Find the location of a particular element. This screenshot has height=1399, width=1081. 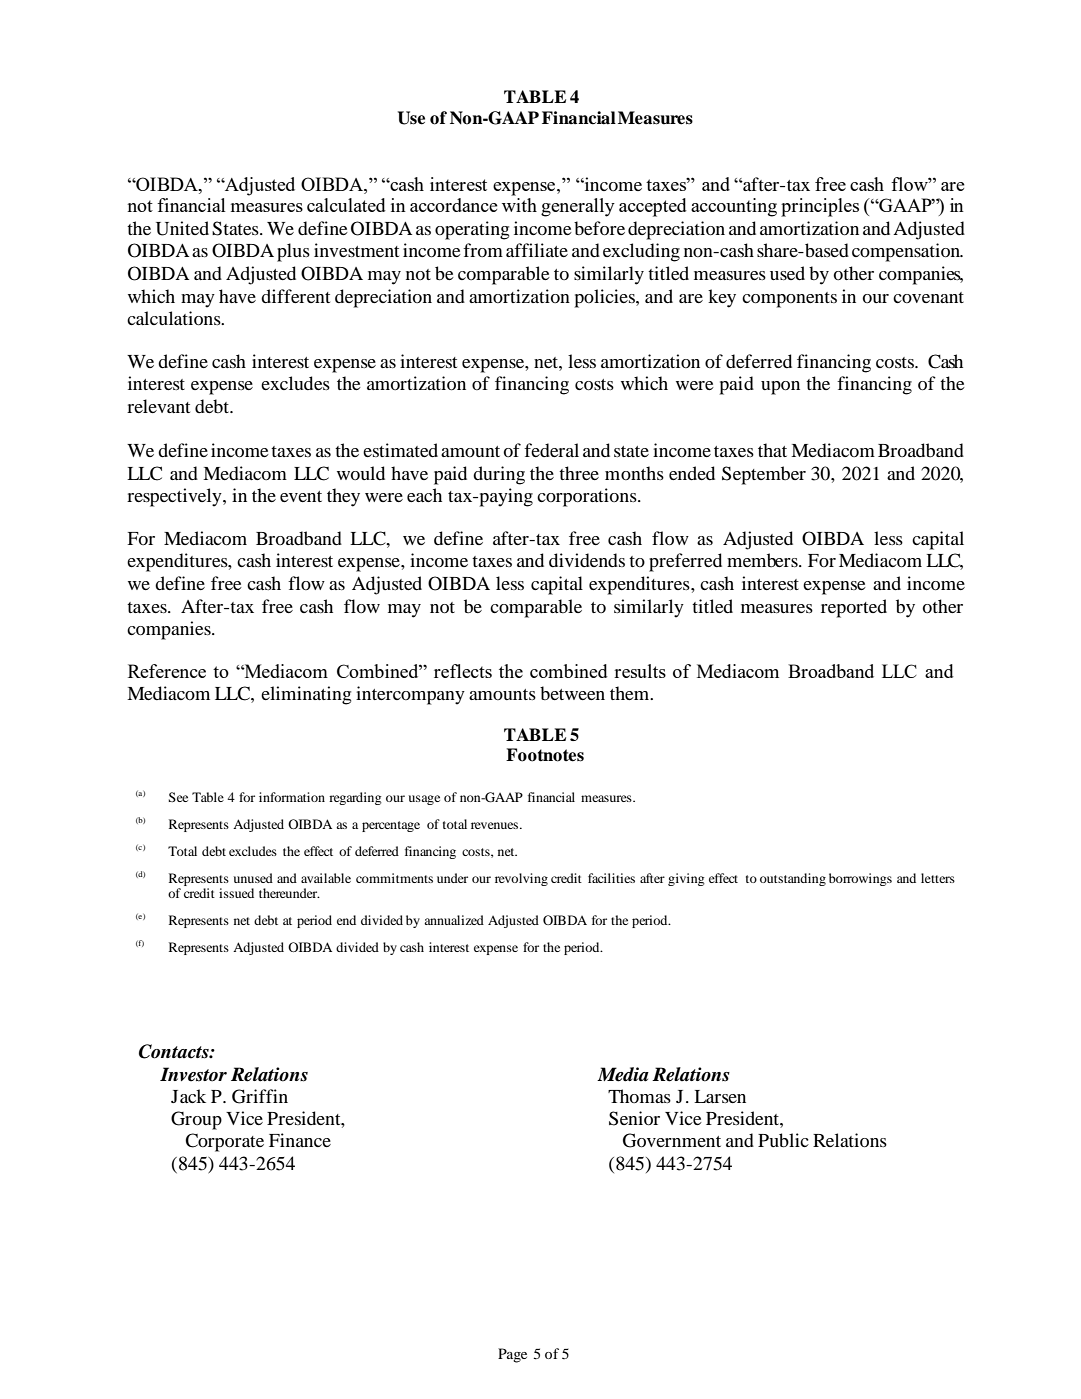

Page is located at coordinates (512, 1355).
